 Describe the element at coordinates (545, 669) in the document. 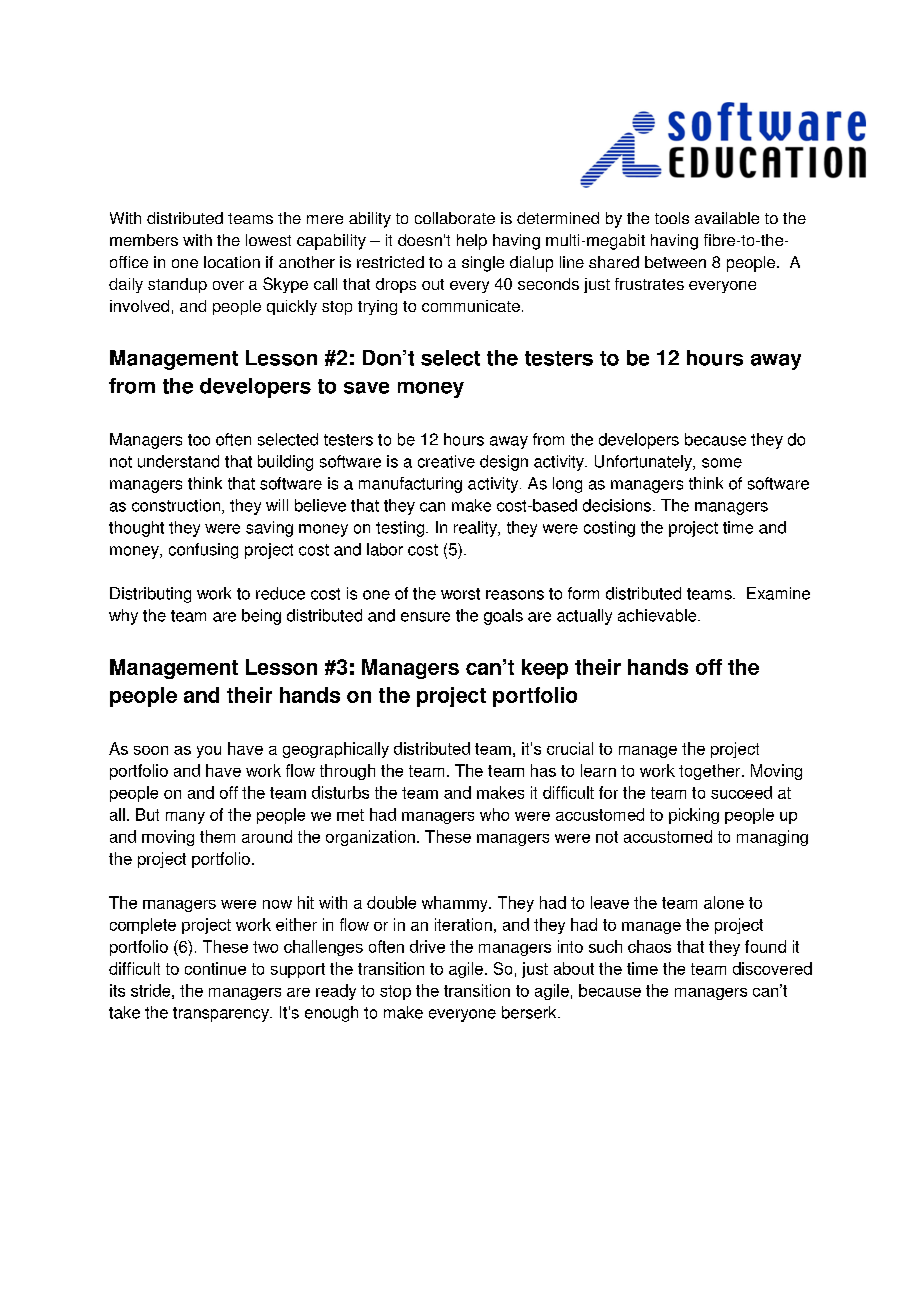

I see `keep` at that location.
